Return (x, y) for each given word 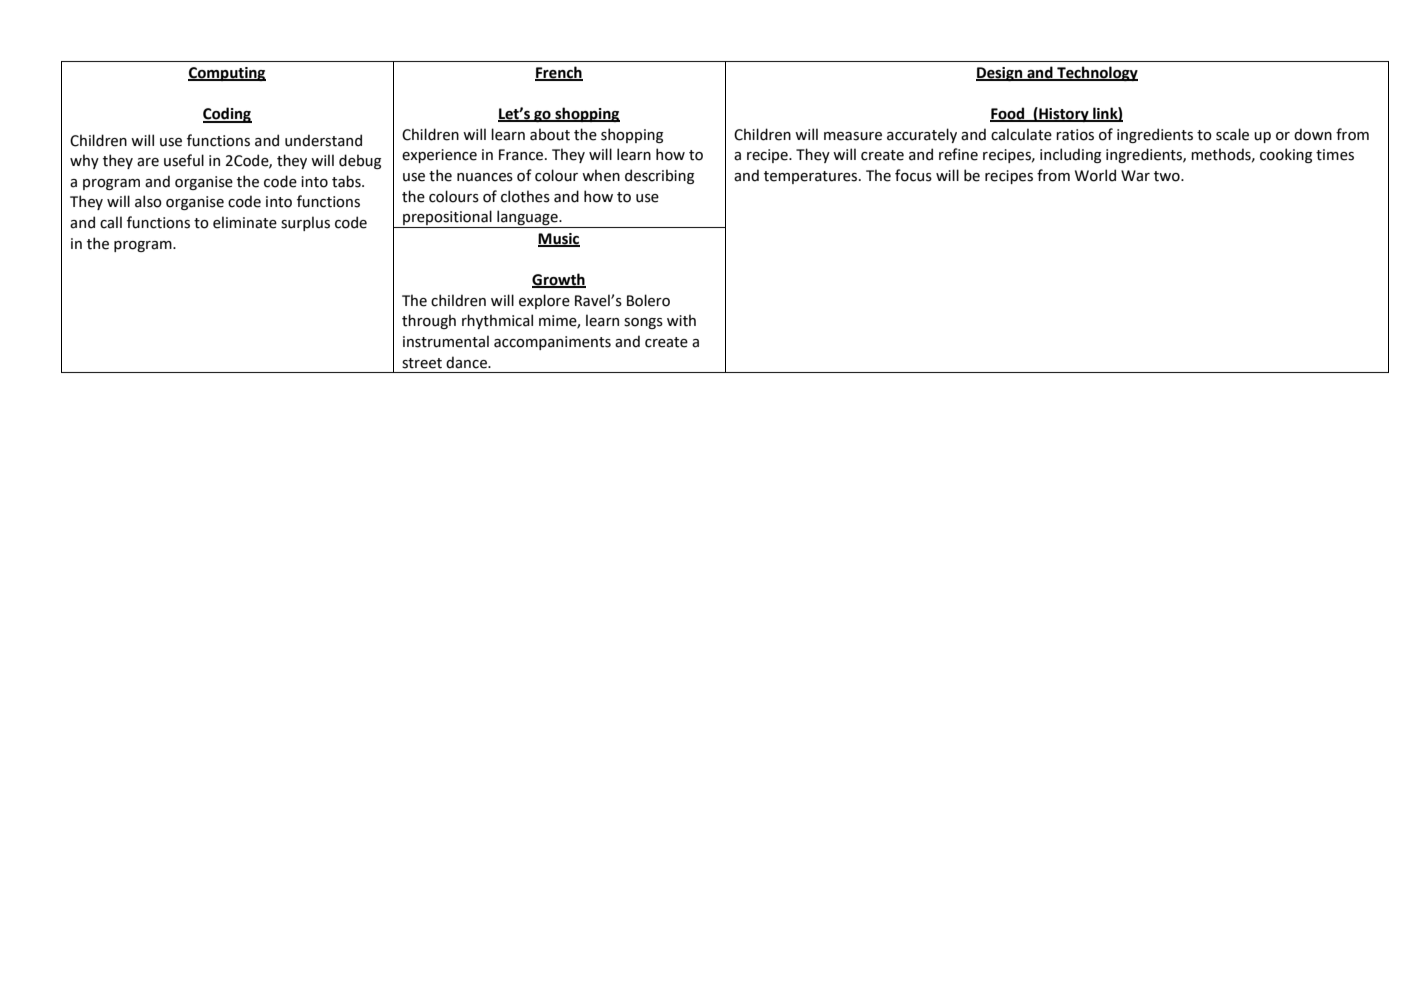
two (1168, 176)
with (681, 320)
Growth (559, 280)
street (422, 363)
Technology (1096, 73)
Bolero (648, 300)
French (559, 73)
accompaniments (552, 343)
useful (184, 160)
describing (659, 176)
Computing (227, 74)
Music (559, 239)
